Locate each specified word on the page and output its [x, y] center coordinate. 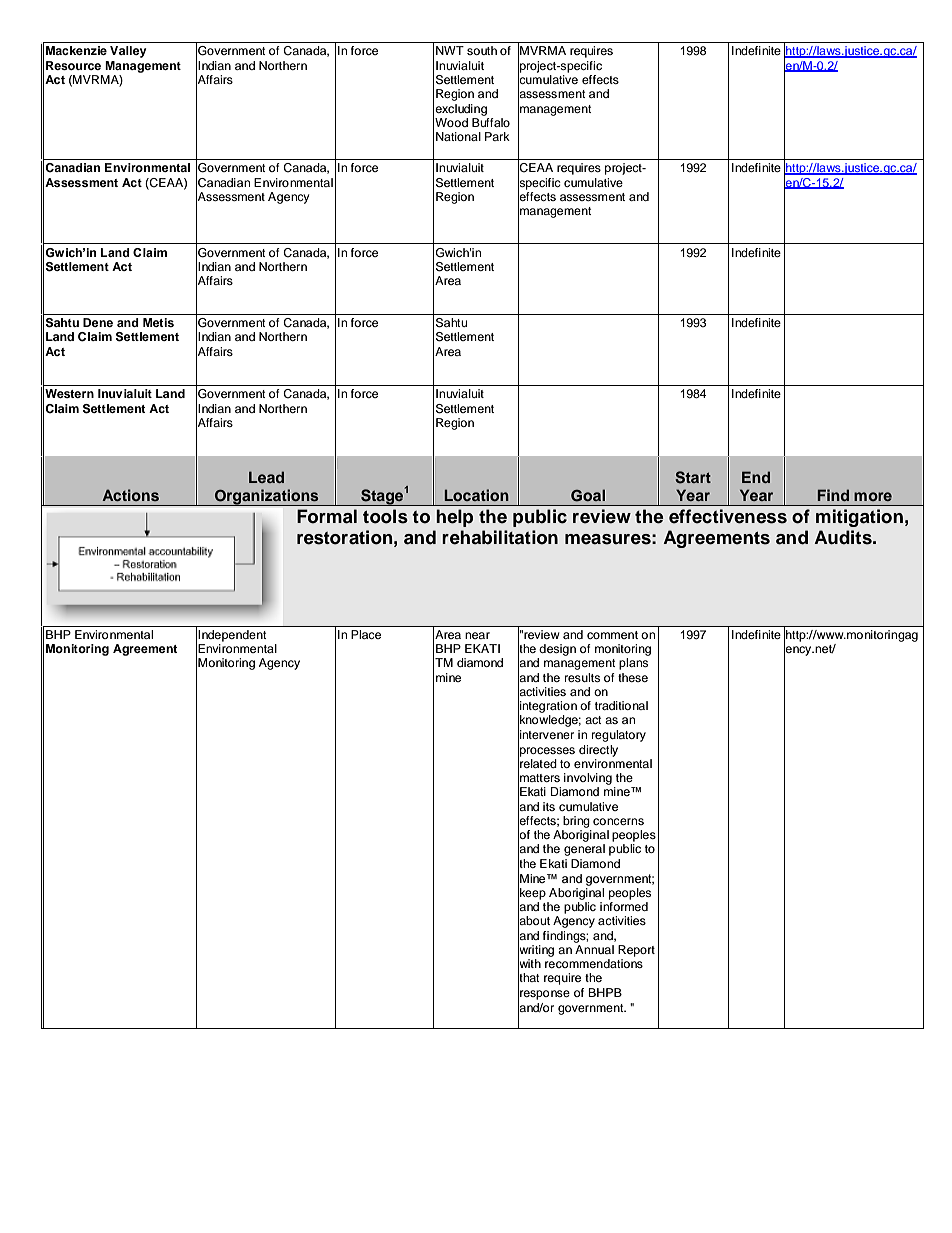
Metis [158, 322]
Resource [73, 65]
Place [366, 634]
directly [598, 751]
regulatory [619, 736]
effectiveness [728, 516]
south [482, 50]
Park [497, 136]
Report [636, 951]
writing [536, 950]
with [529, 964]
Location [477, 495]
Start [693, 477]
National [458, 136]
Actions [130, 495]
